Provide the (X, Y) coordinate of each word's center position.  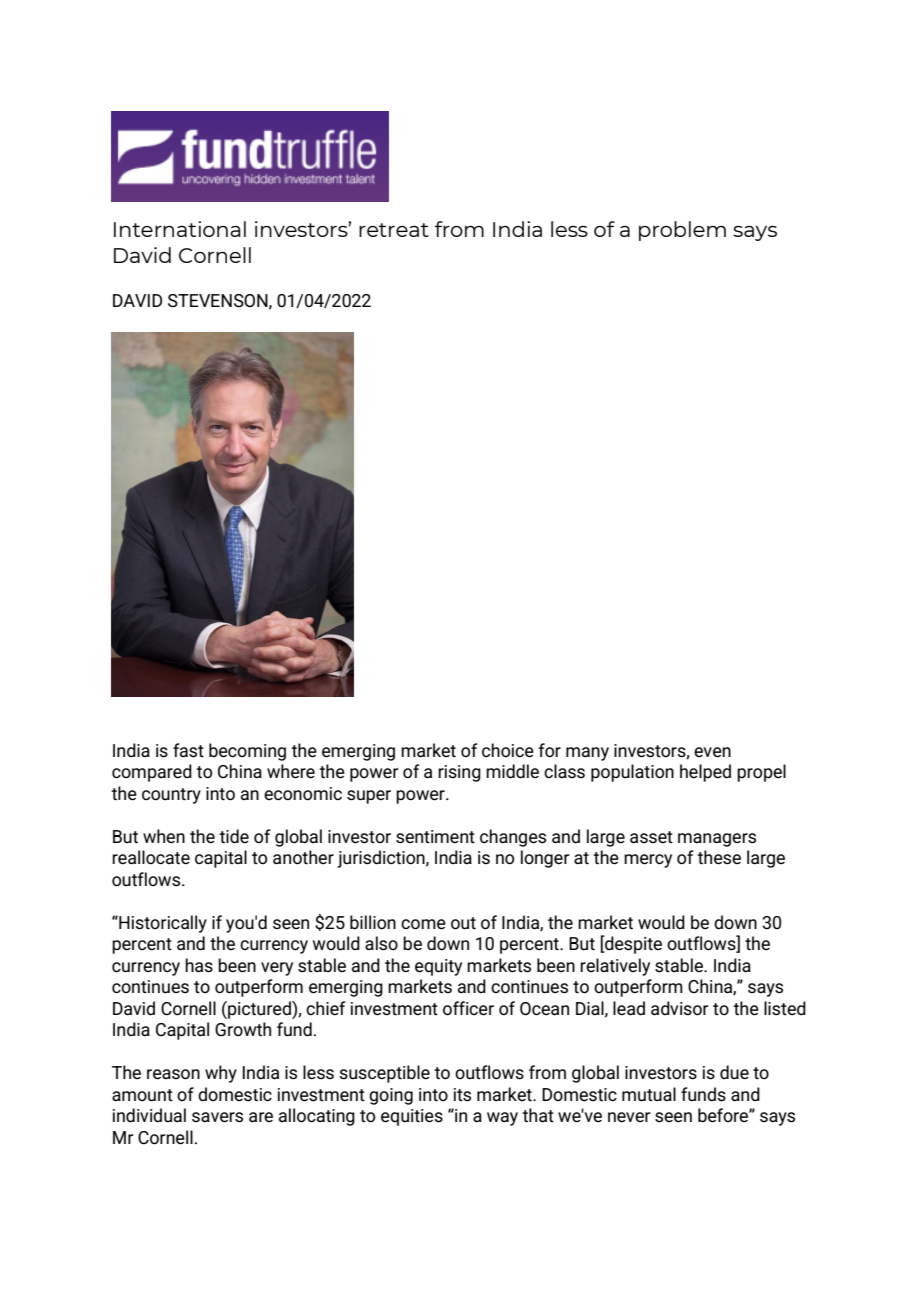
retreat (394, 230)
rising (459, 773)
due (734, 1072)
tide (234, 836)
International (180, 229)
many (587, 754)
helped (705, 773)
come (423, 924)
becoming (247, 752)
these (719, 857)
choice (508, 750)
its (462, 1095)
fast (188, 750)
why (221, 1074)
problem (682, 231)
